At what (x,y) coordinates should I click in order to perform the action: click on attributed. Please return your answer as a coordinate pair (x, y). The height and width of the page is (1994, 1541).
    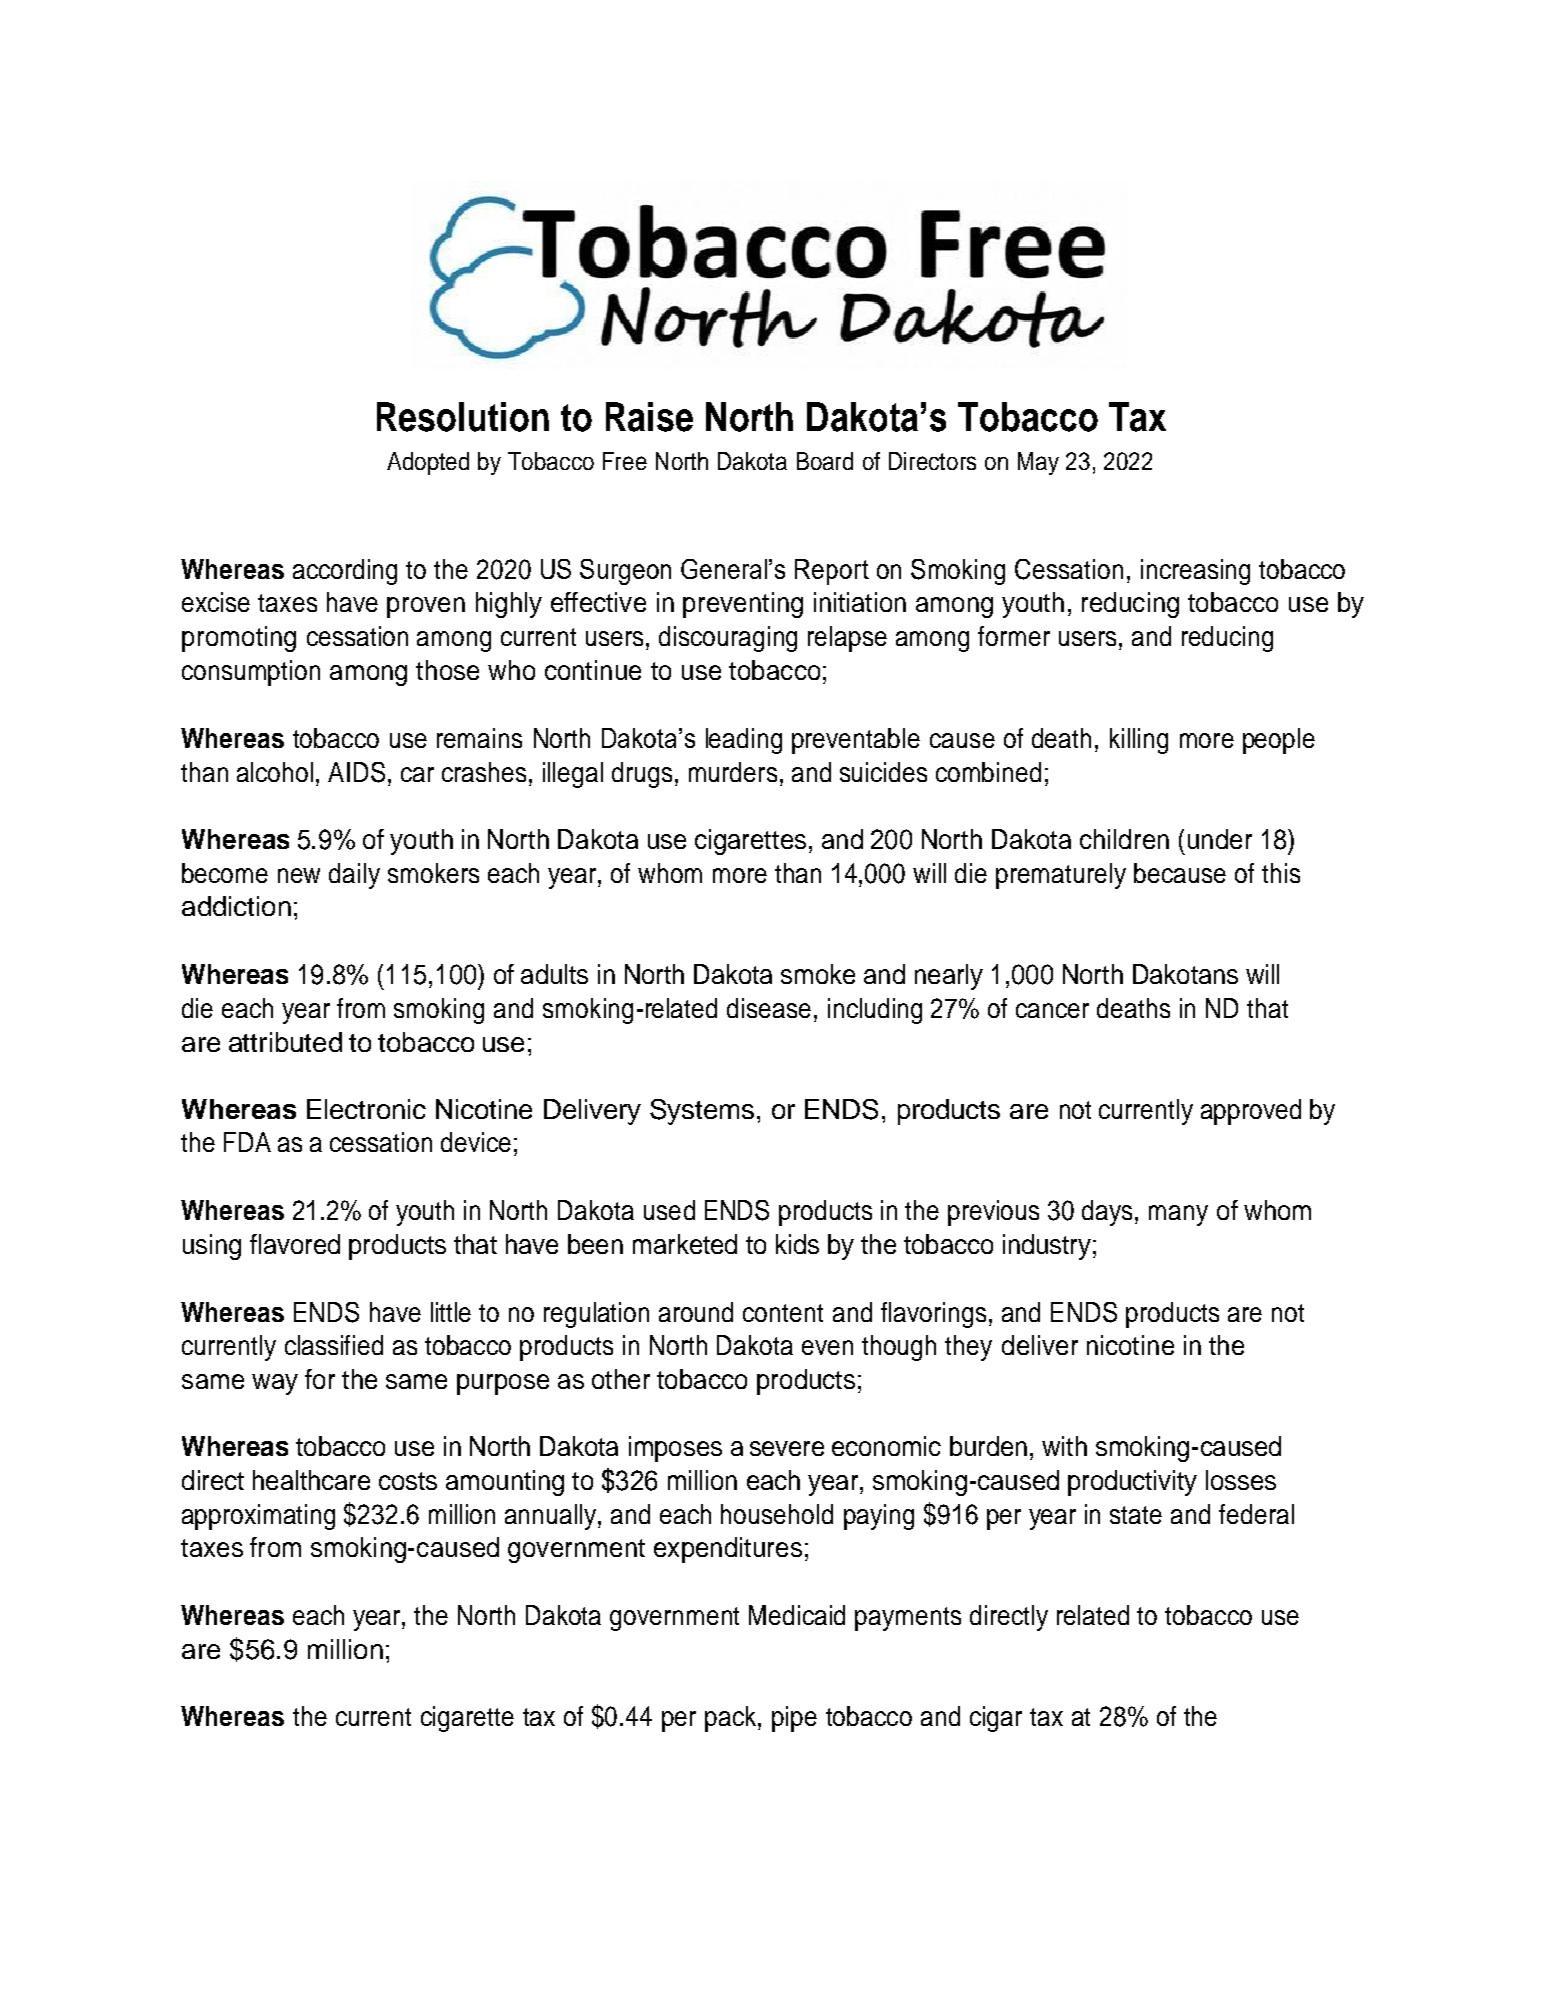
    Looking at the image, I should click on (285, 1042).
